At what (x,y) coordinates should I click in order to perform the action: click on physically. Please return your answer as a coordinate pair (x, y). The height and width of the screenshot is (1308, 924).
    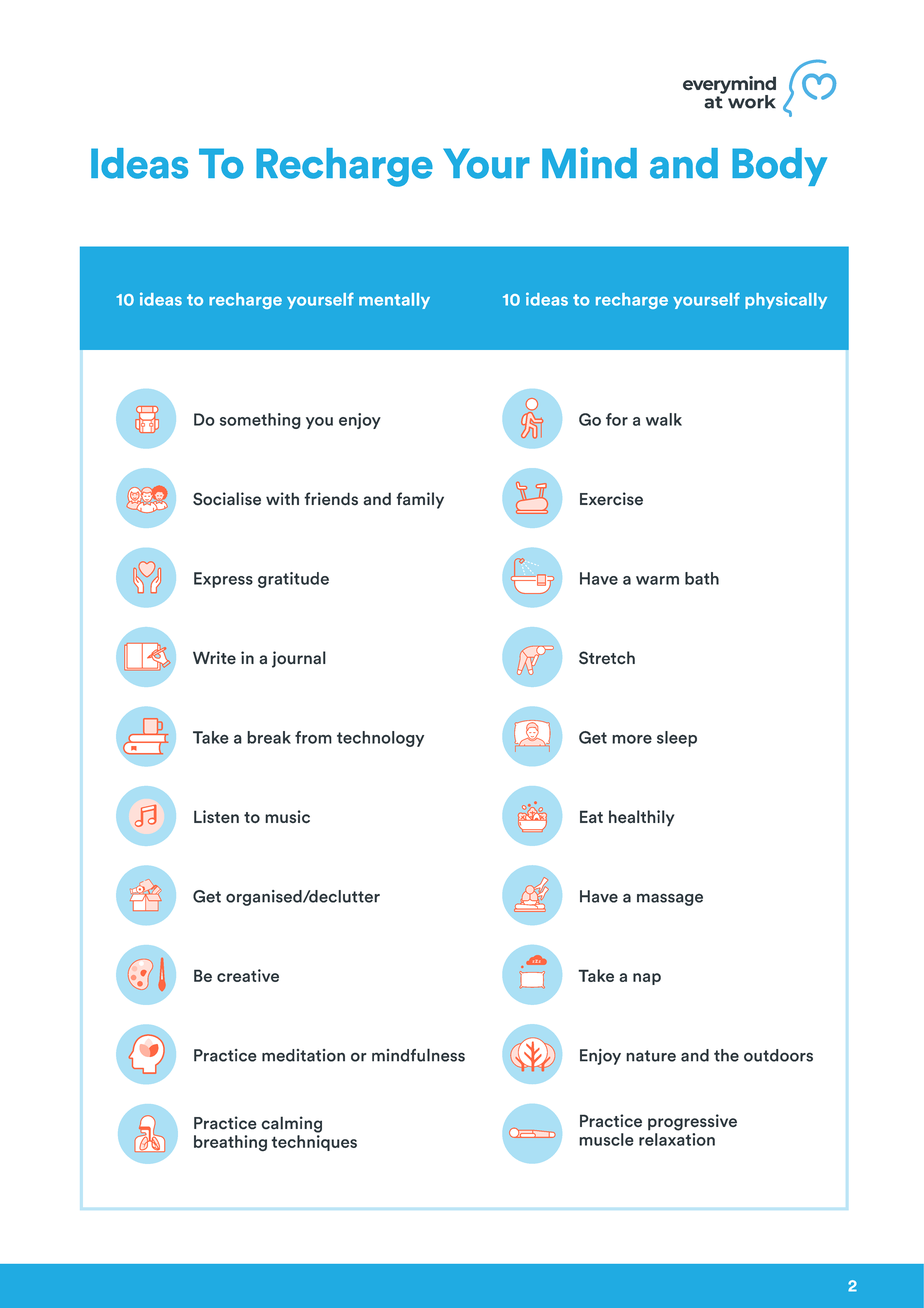
    Looking at the image, I should click on (786, 300).
